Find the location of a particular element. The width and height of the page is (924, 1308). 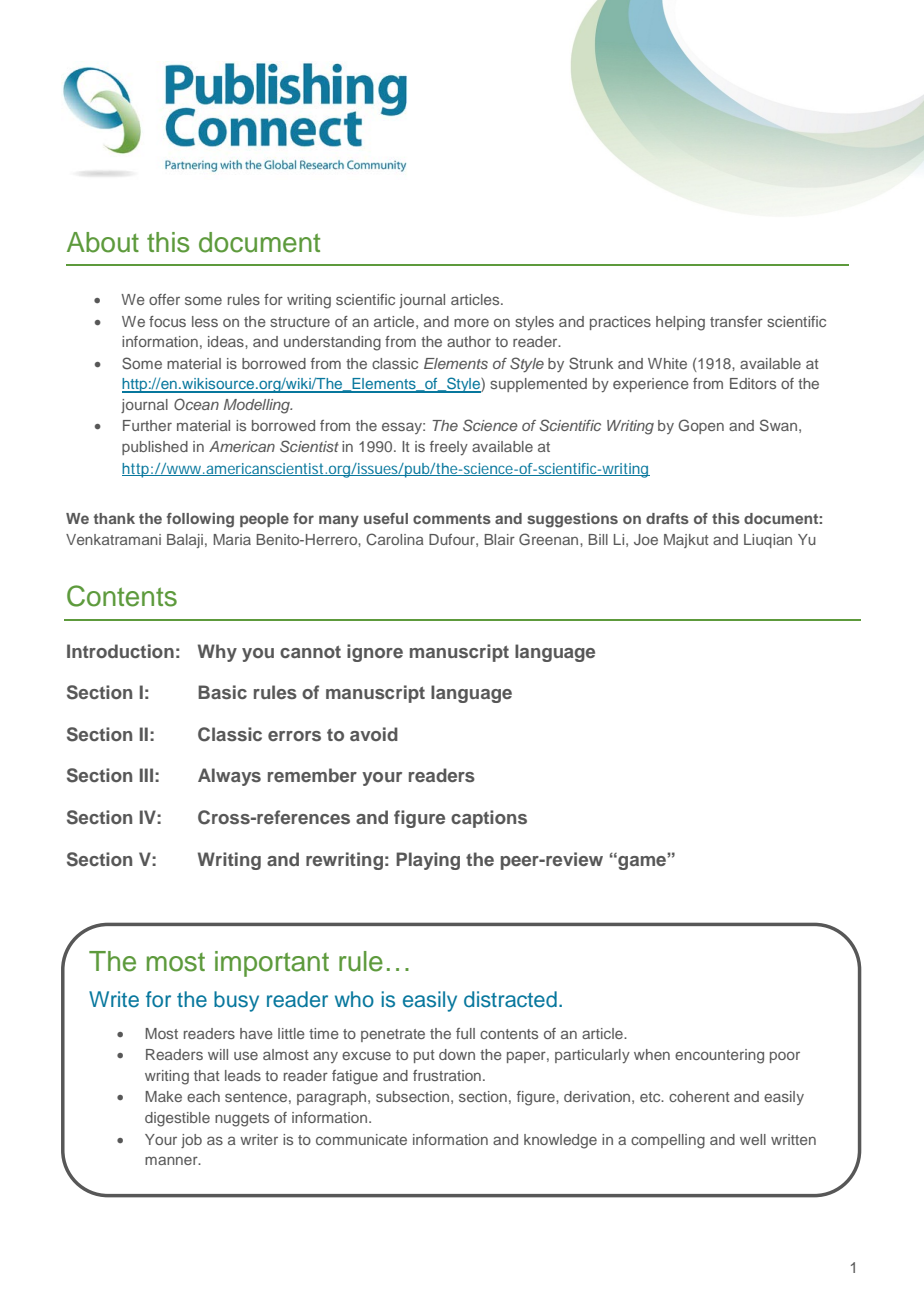

Joe is located at coordinates (646, 539).
